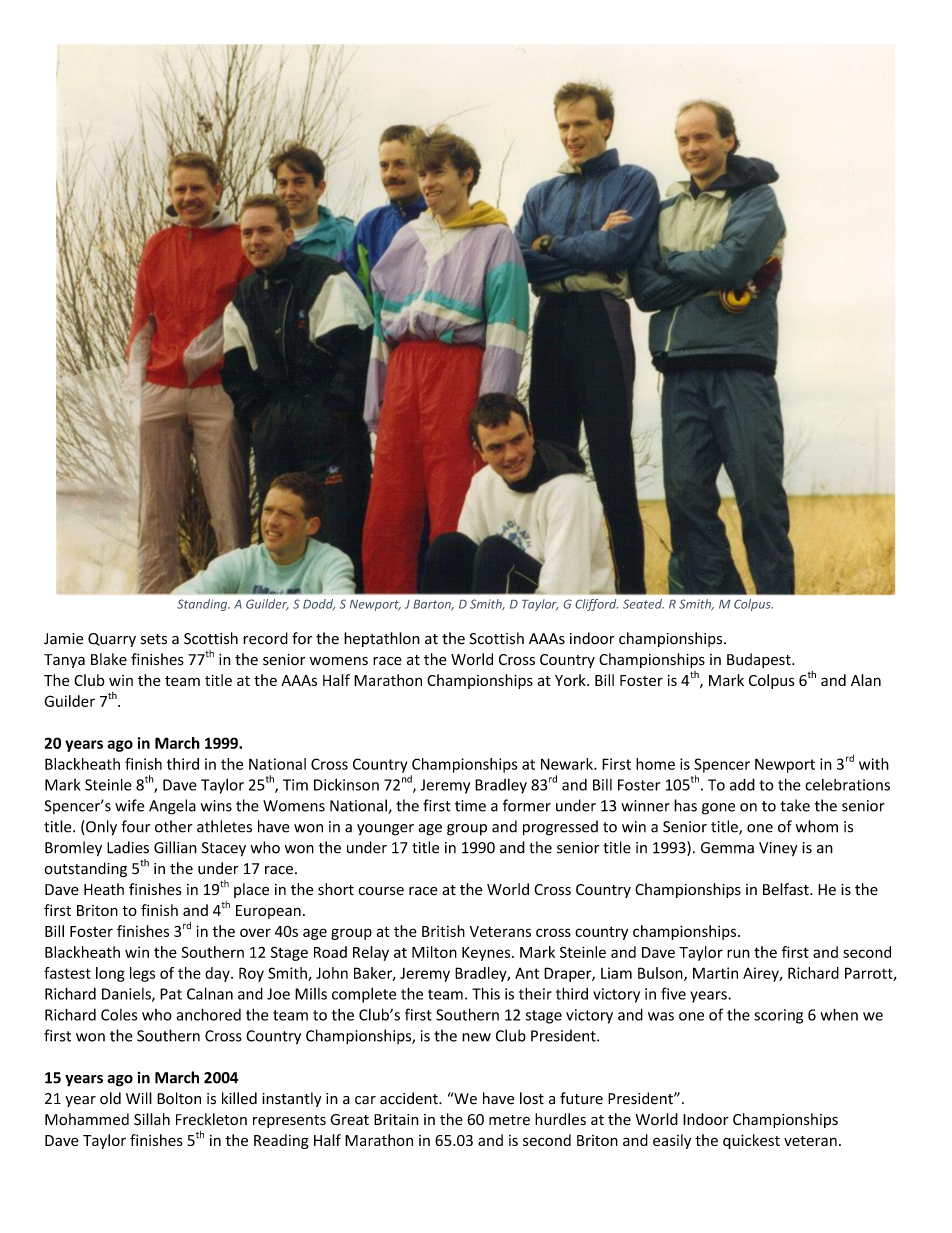  What do you see at coordinates (487, 954) in the screenshot?
I see `Keynes` at bounding box center [487, 954].
